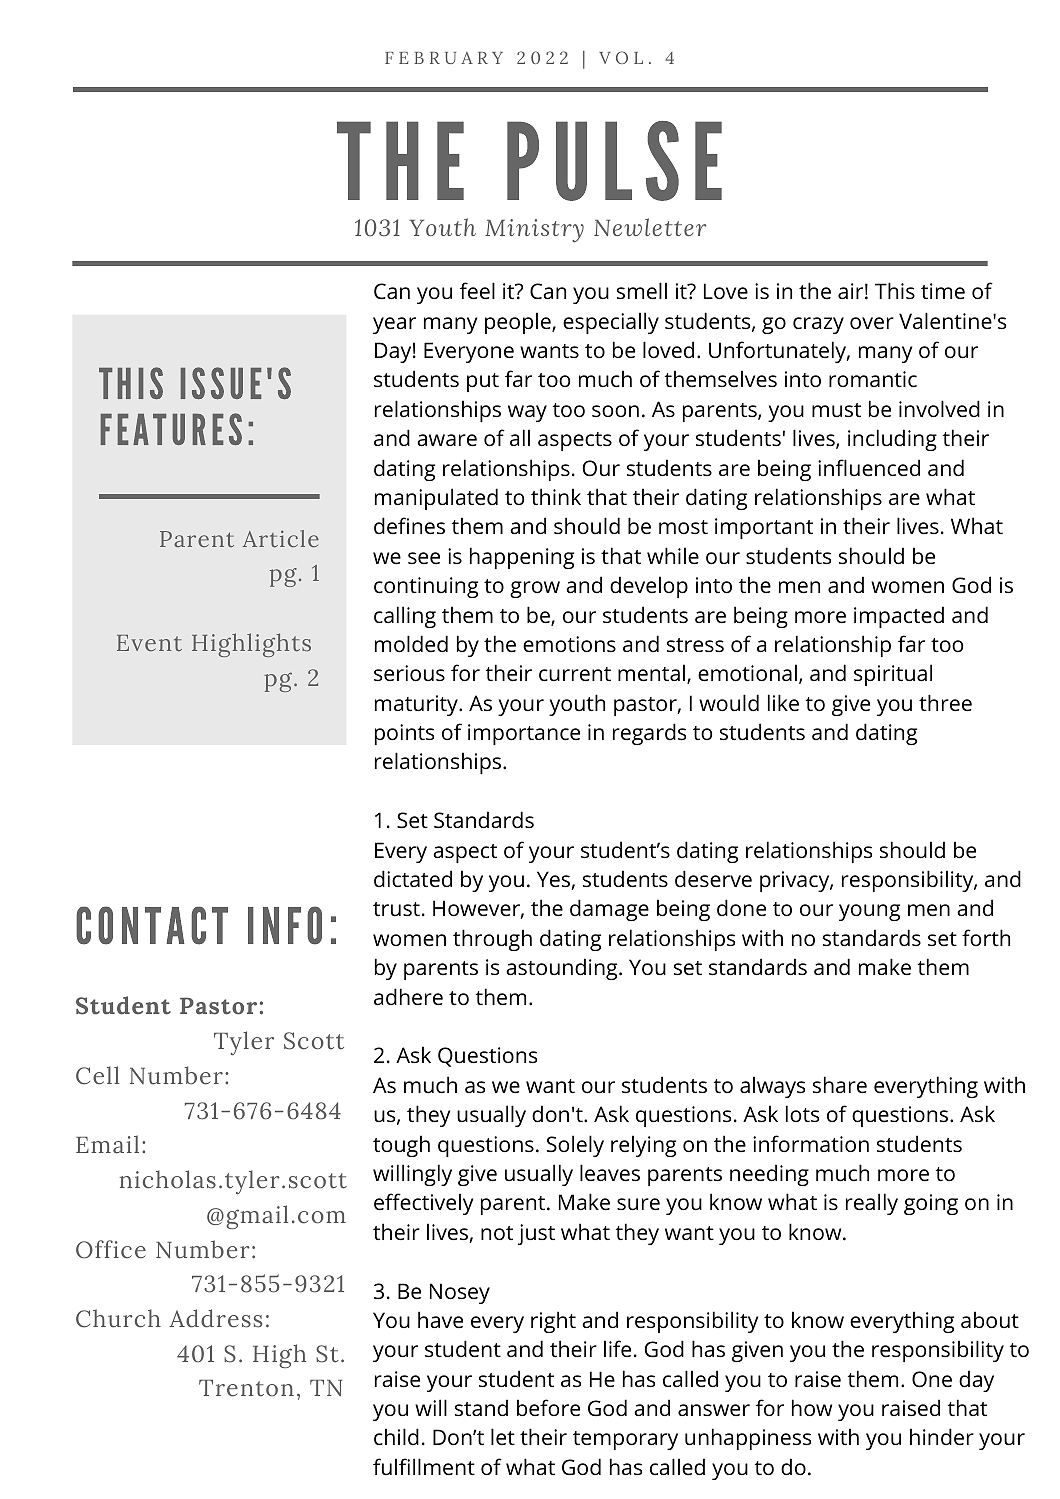  I want to click on share, so click(840, 1084).
